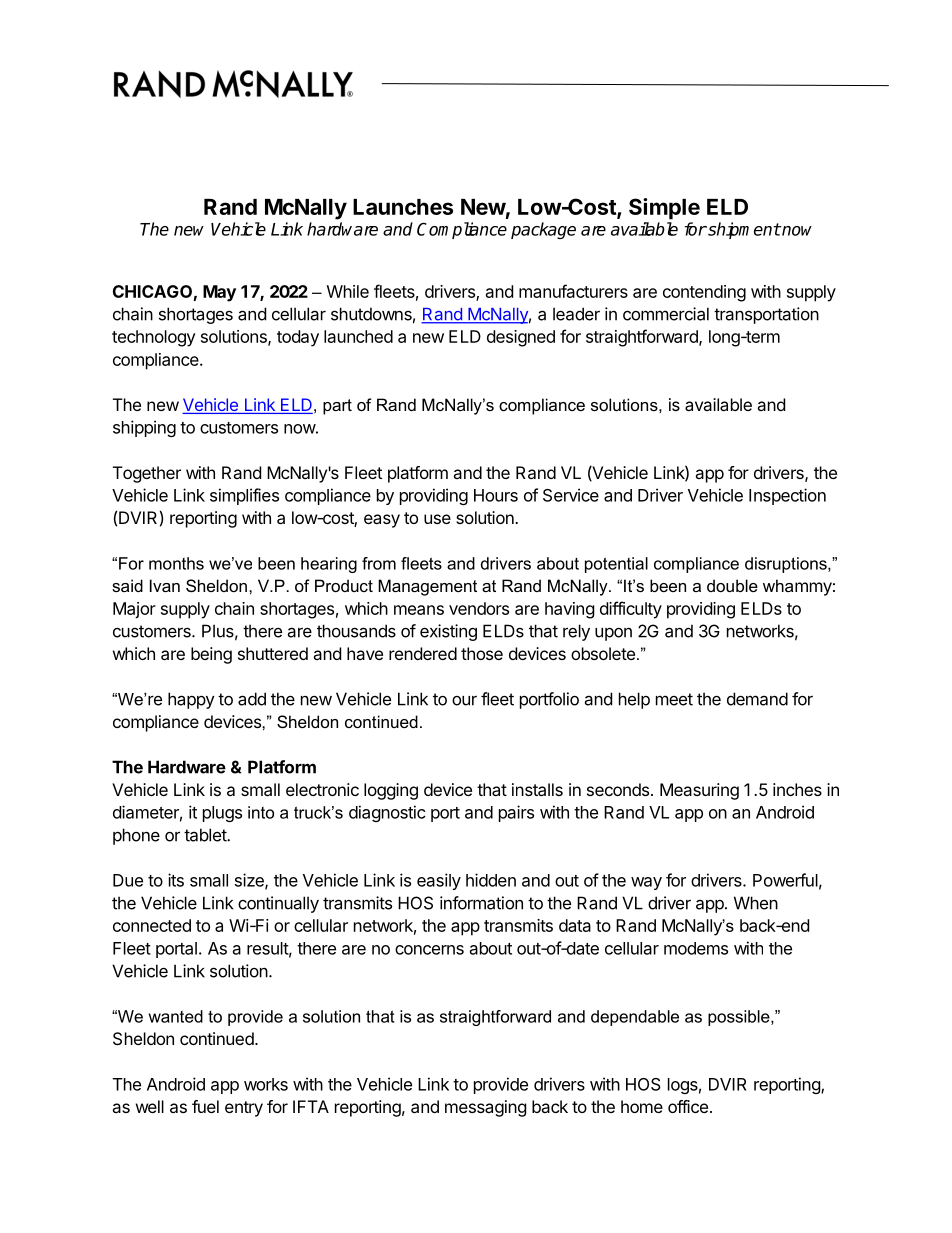 This image has height=1233, width=952. What do you see at coordinates (437, 519) in the image?
I see `use` at bounding box center [437, 519].
